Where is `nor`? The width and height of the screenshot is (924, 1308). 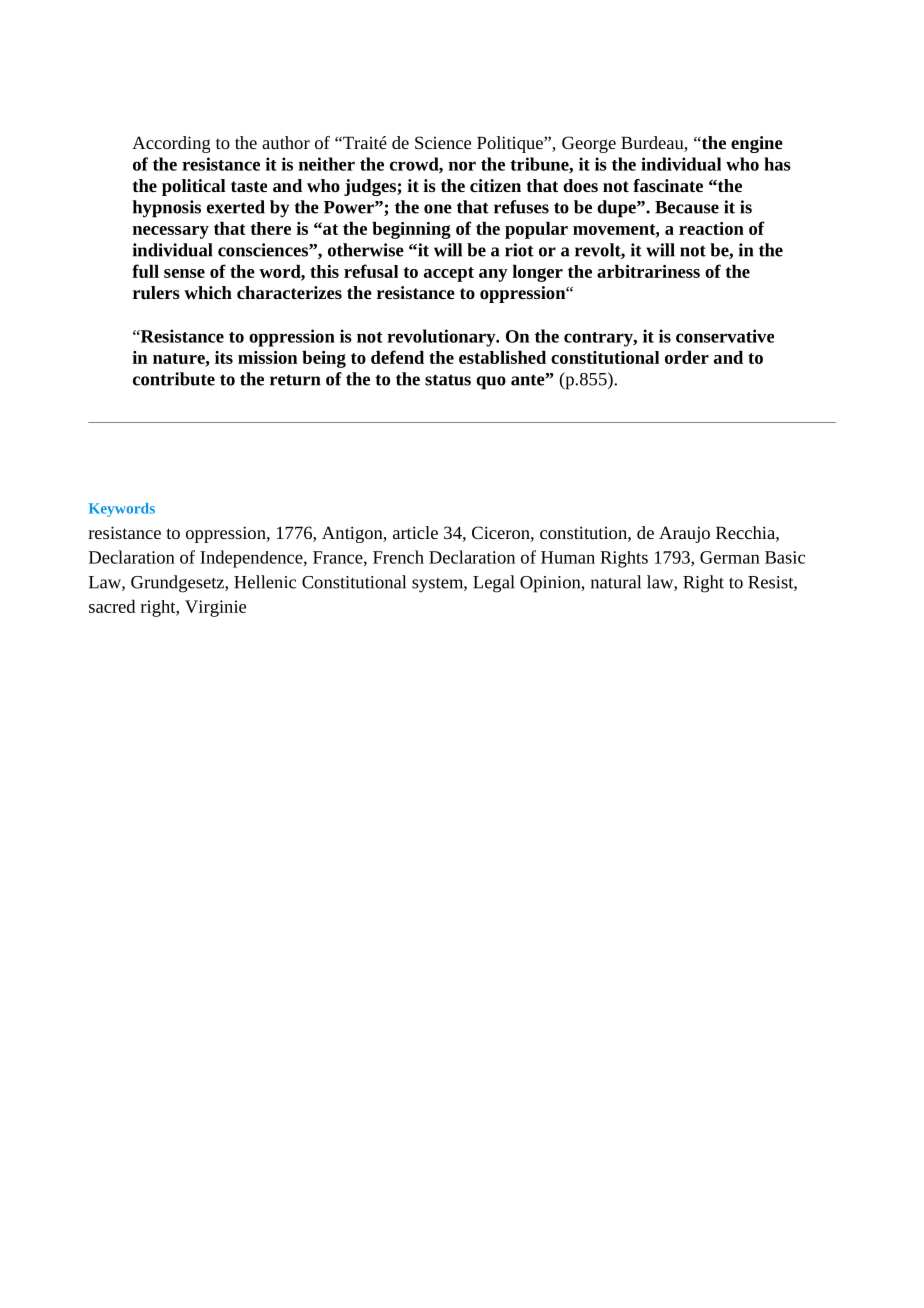
nor is located at coordinates (462, 166).
